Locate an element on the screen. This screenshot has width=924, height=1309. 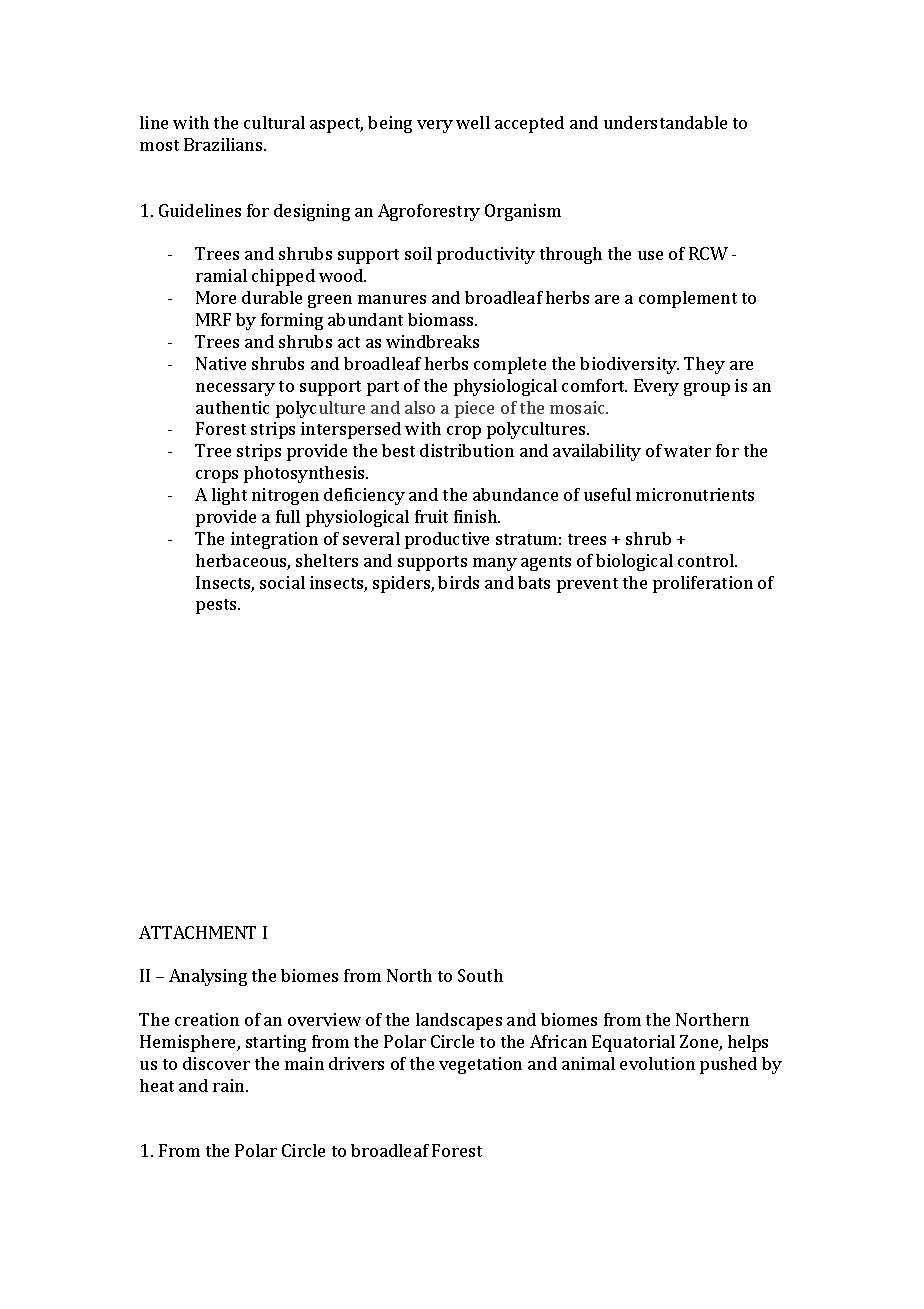
Brazilians is located at coordinates (224, 144).
